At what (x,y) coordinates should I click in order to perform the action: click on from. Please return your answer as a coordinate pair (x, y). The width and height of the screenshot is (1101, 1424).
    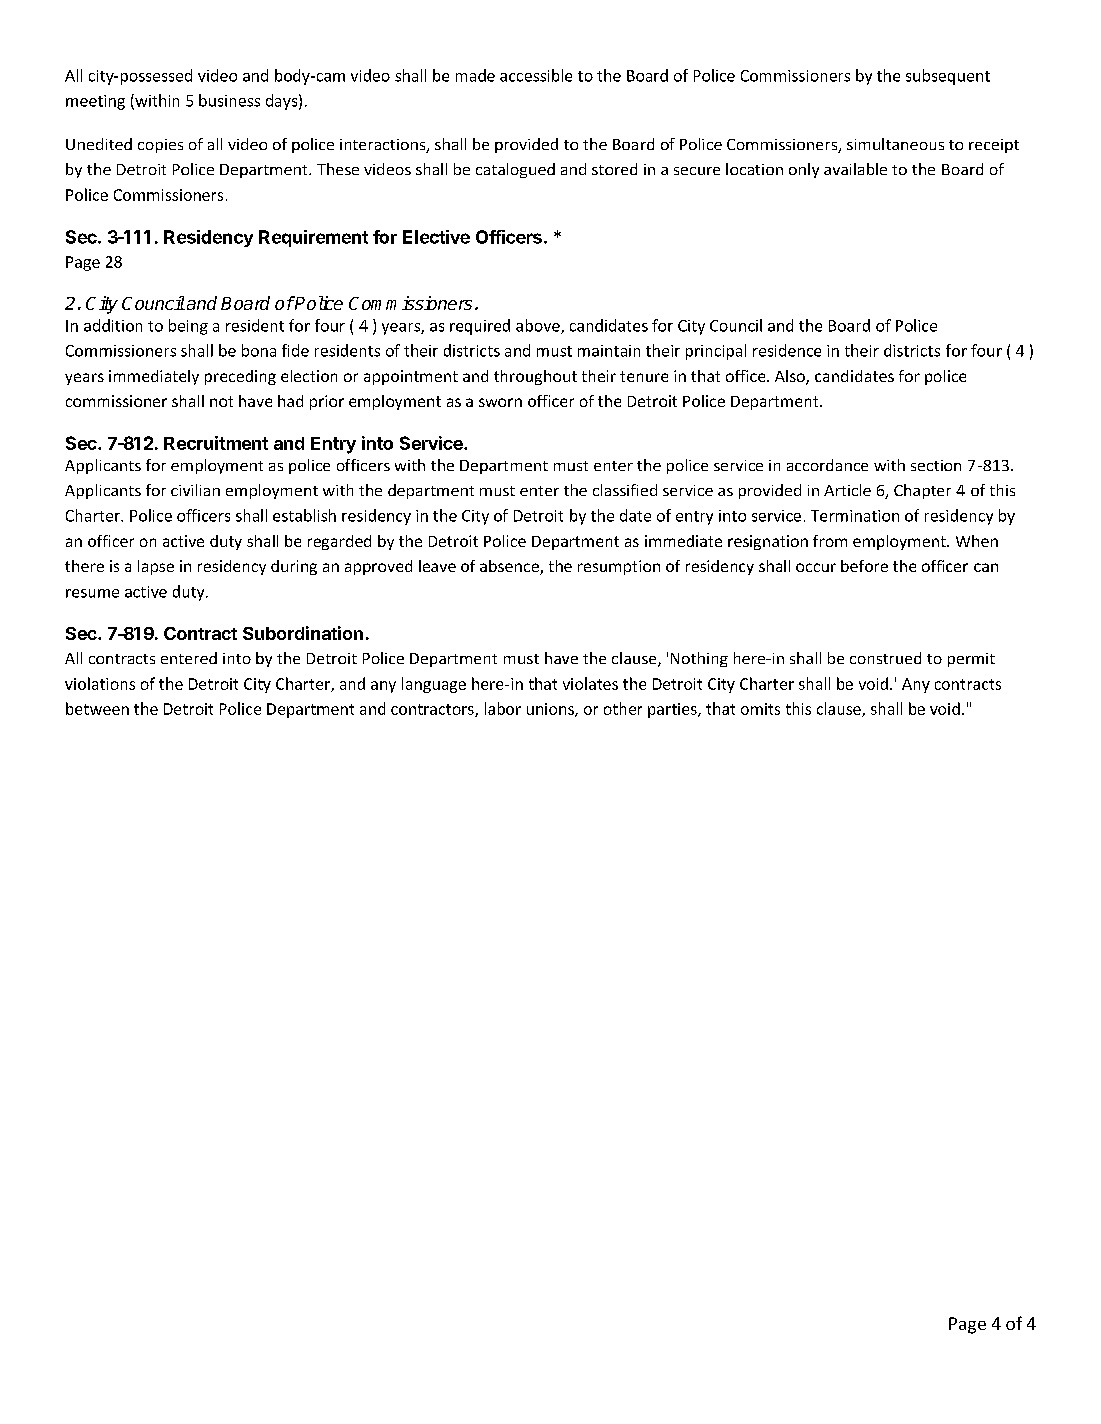
    Looking at the image, I should click on (830, 541).
